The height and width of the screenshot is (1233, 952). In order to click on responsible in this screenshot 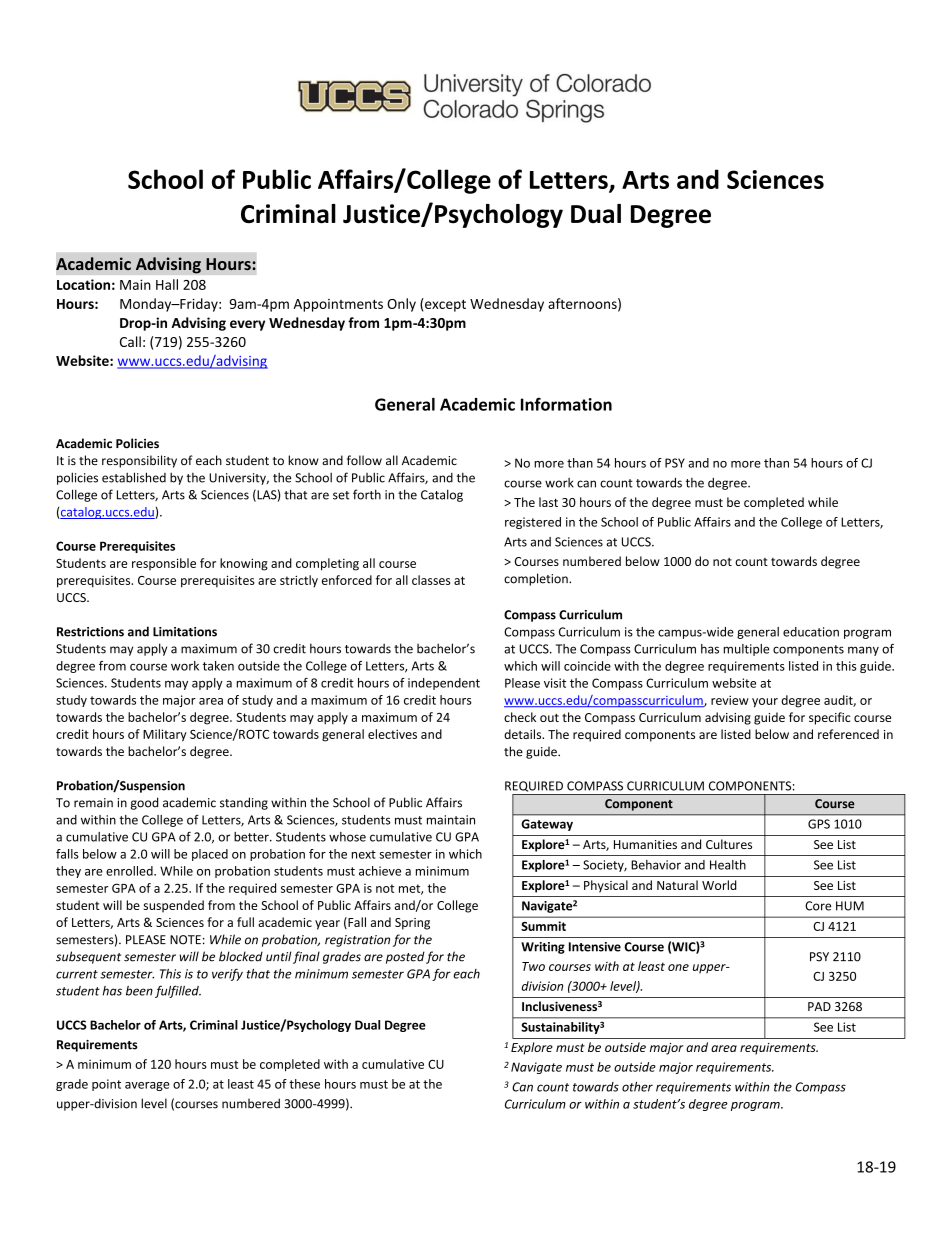, I will do `click(164, 564)`.
